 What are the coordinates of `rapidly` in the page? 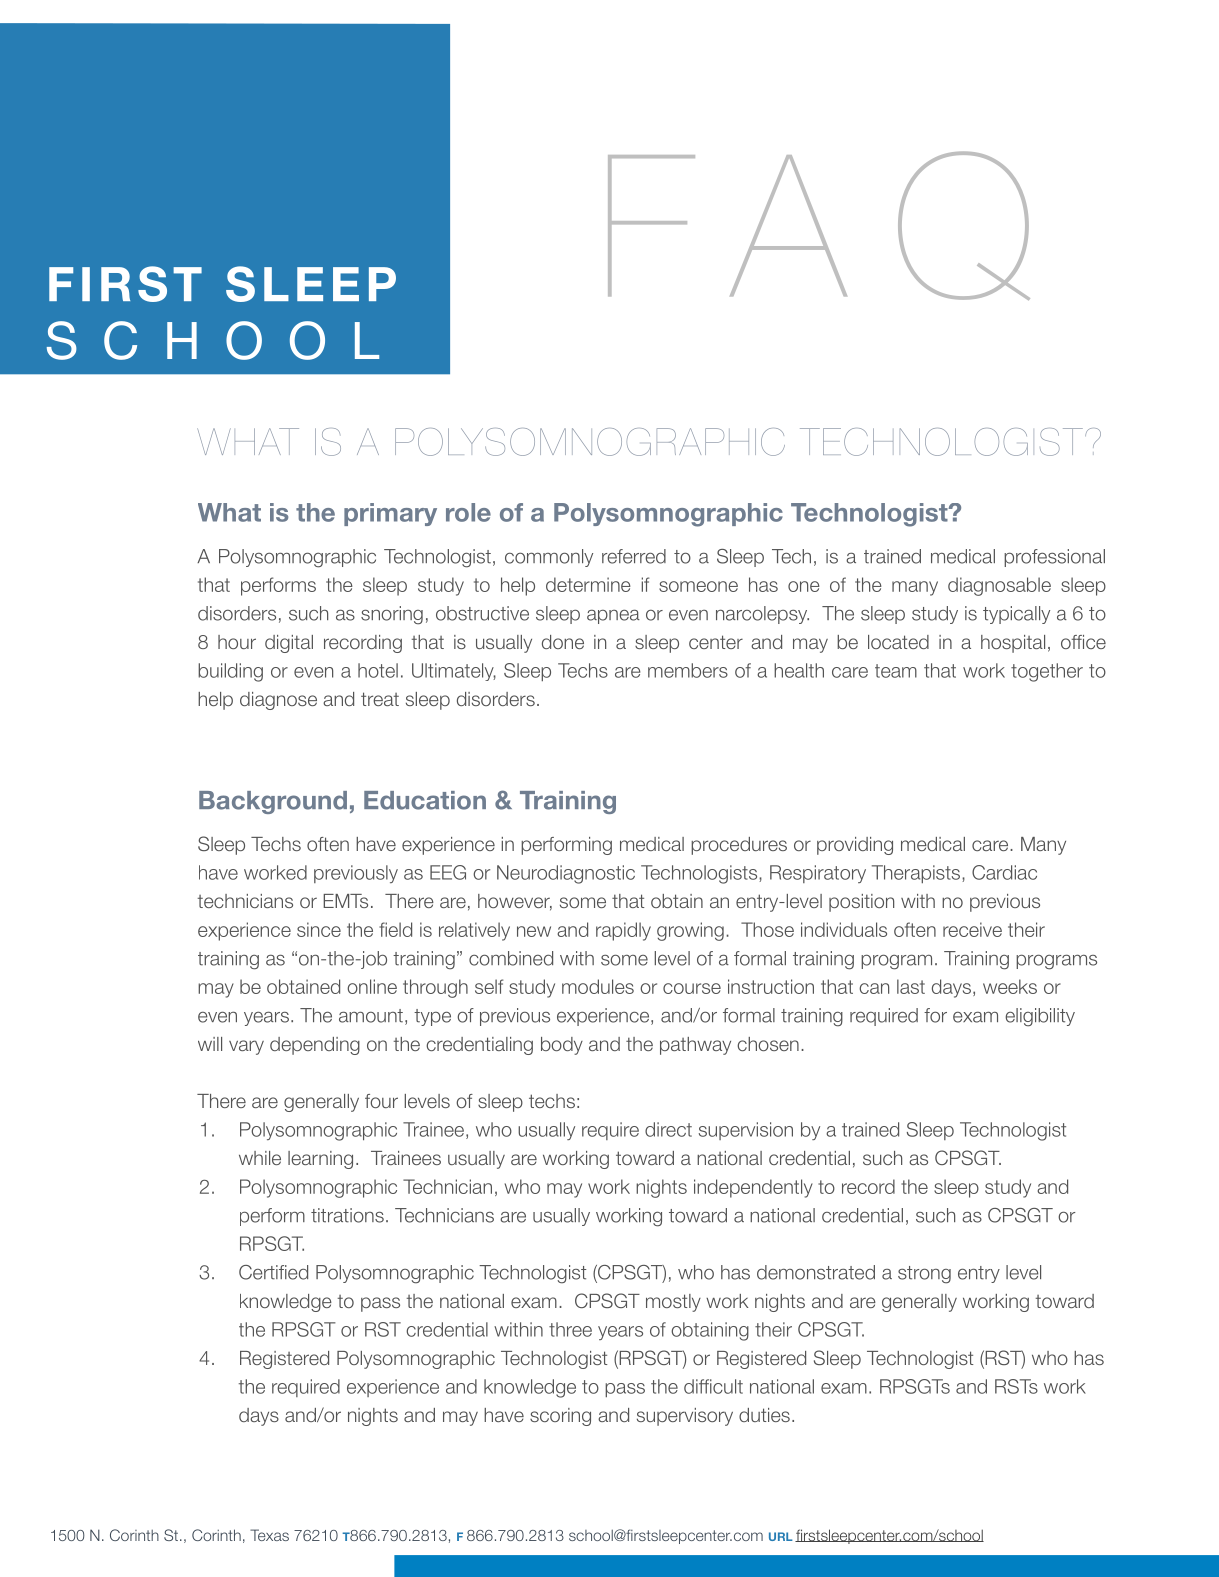 It's located at (623, 931).
